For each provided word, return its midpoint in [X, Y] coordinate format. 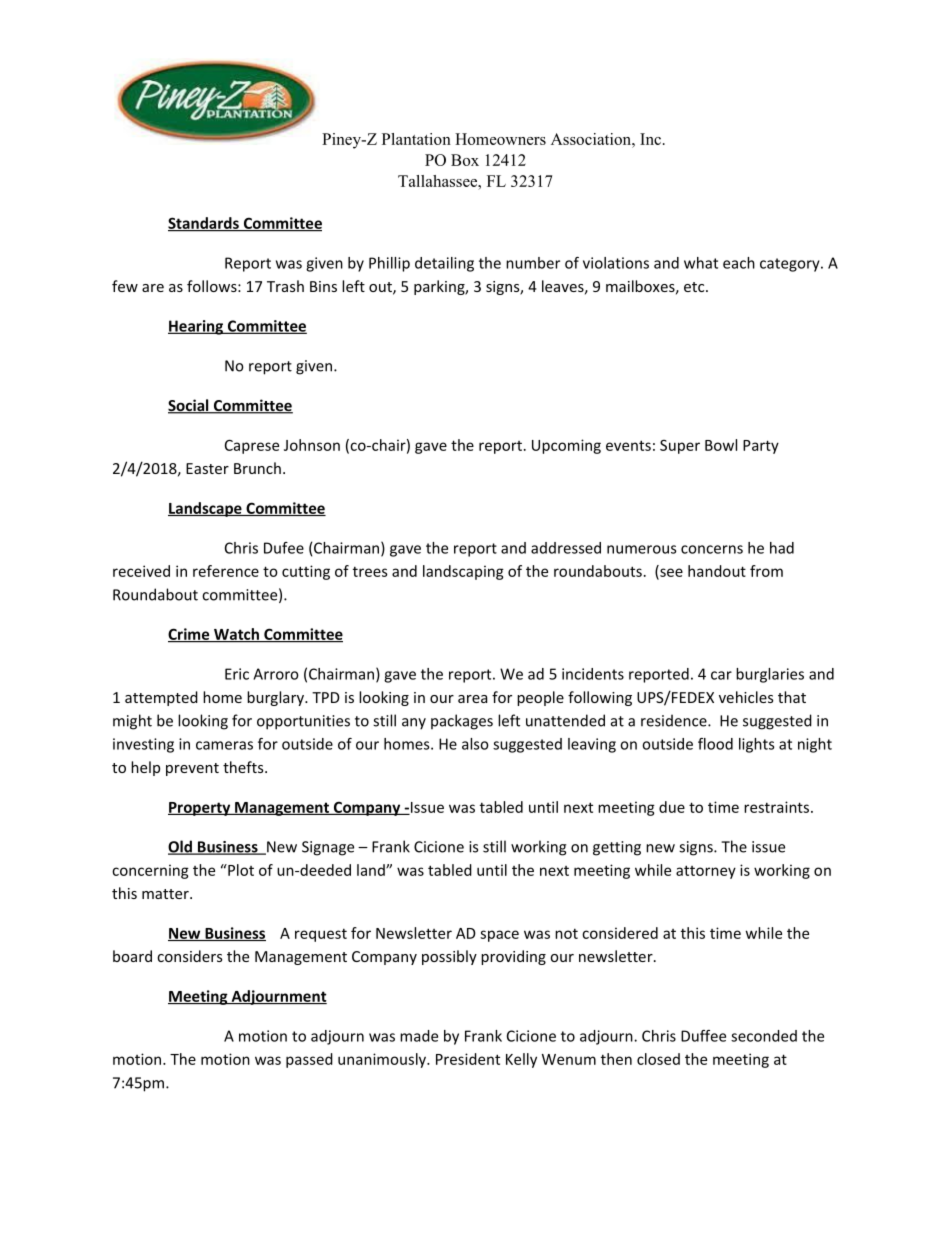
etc [695, 287]
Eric [237, 674]
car [721, 675]
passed [309, 1060]
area [472, 699]
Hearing [197, 327]
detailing [444, 264]
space [499, 936]
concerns [712, 549]
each [739, 263]
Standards [204, 224]
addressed [566, 548]
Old [181, 847]
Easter [207, 468]
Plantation [416, 139]
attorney [706, 872]
